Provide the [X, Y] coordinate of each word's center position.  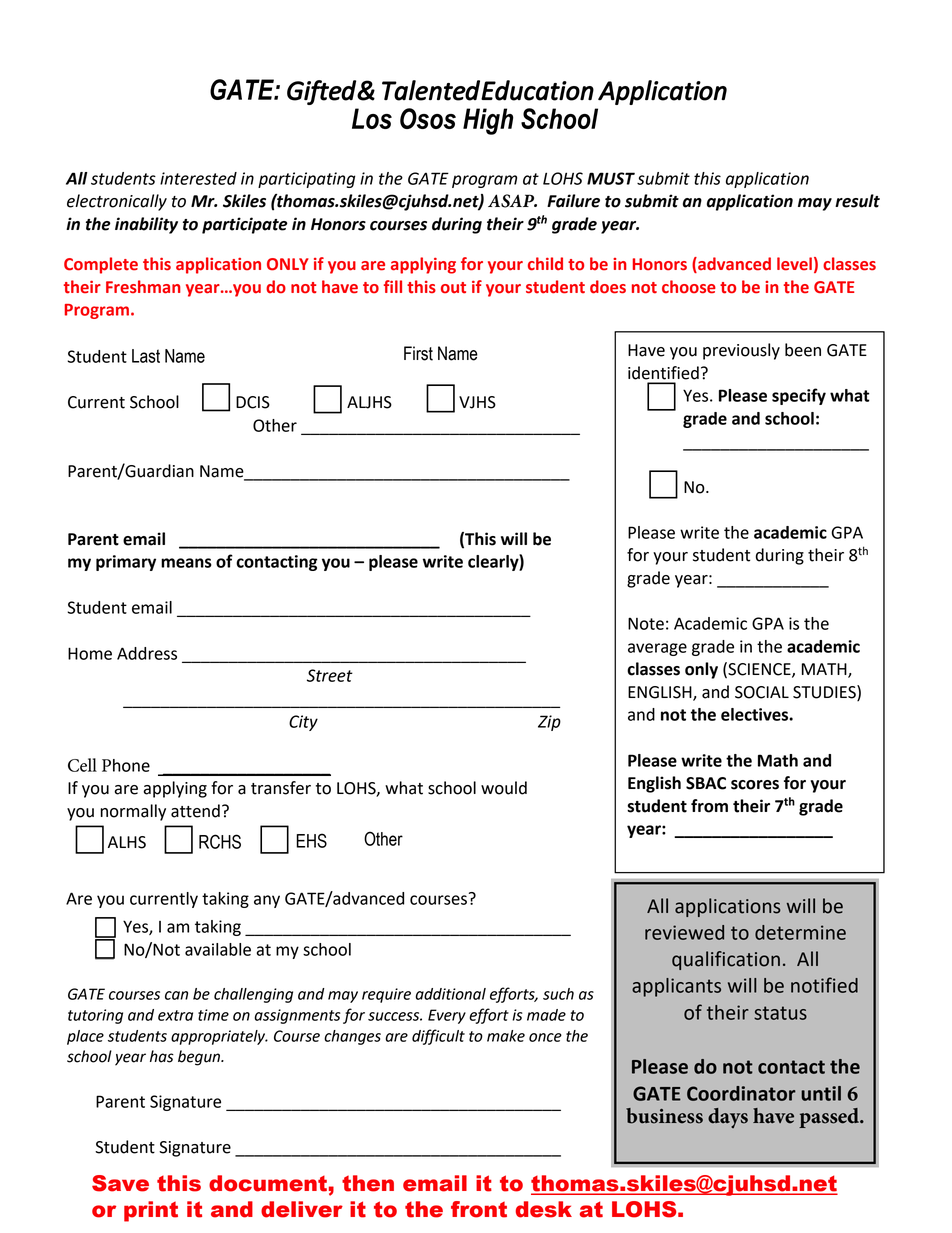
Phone [126, 765]
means [186, 563]
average [657, 649]
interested [198, 178]
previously [741, 351]
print [151, 1211]
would [504, 788]
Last [146, 356]
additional [450, 994]
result [857, 201]
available [218, 949]
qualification [726, 960]
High [488, 121]
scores [755, 785]
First [418, 353]
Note [646, 623]
